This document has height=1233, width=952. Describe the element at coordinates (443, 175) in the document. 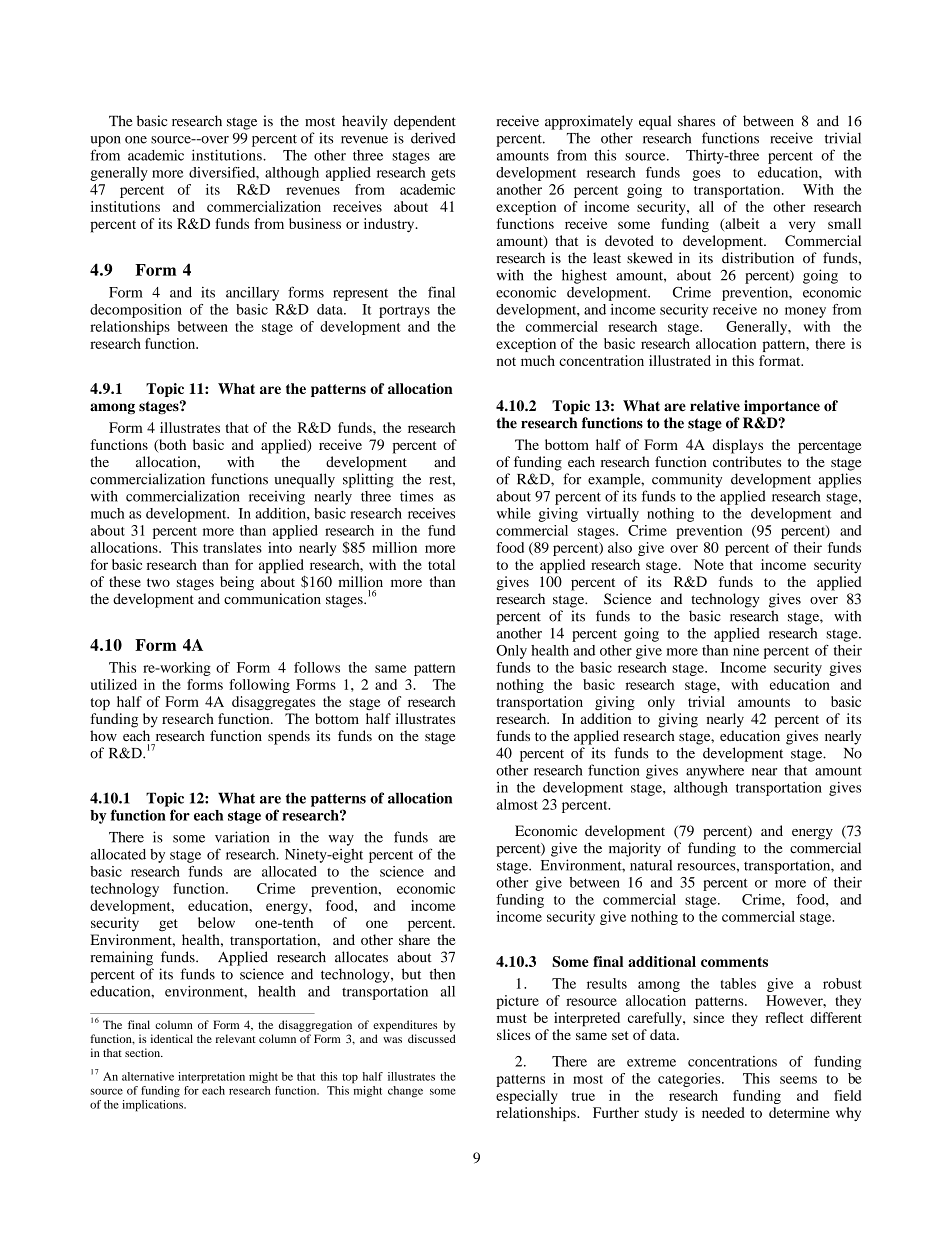

I see `gets` at that location.
